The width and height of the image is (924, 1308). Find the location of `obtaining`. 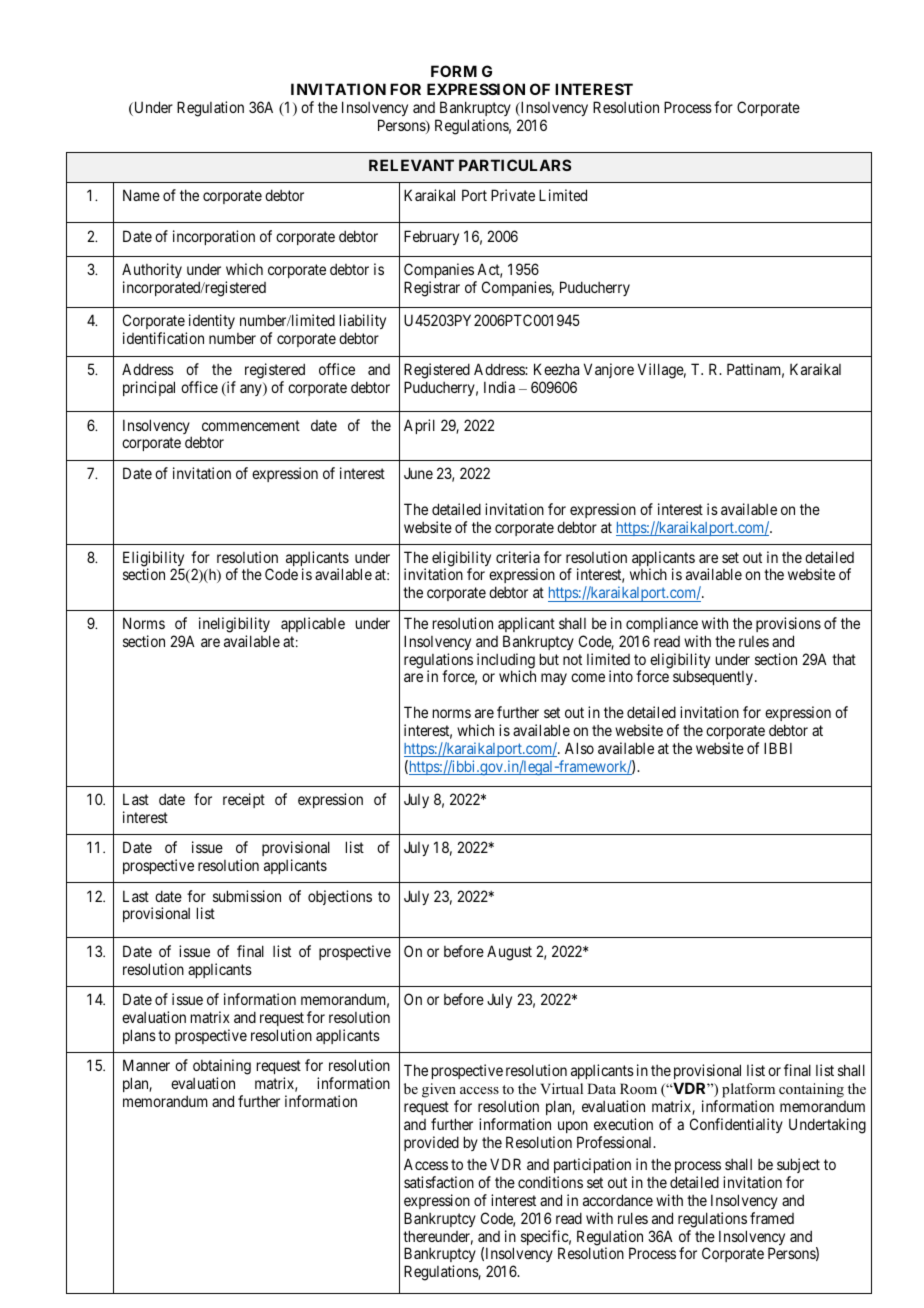

obtaining is located at coordinates (222, 1068).
